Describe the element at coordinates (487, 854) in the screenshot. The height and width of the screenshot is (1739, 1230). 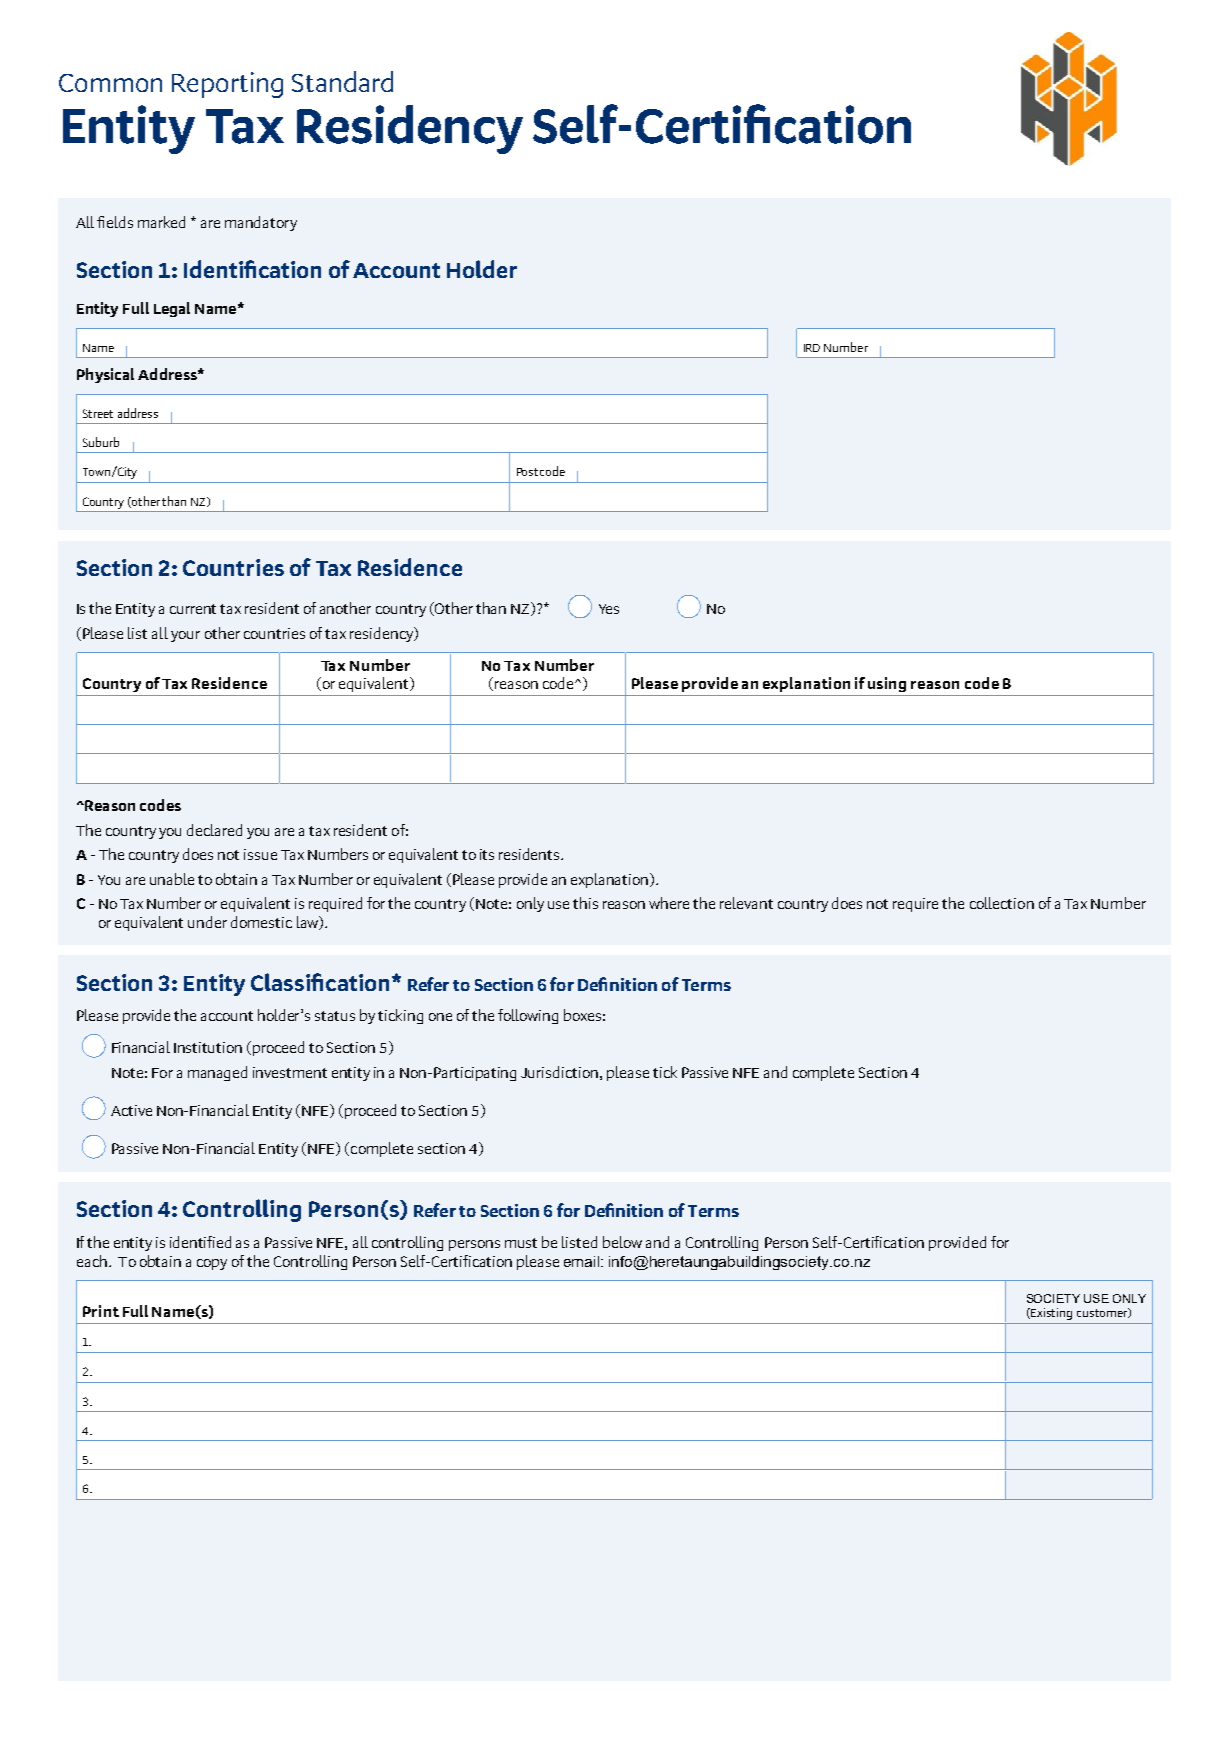
I see `its` at that location.
